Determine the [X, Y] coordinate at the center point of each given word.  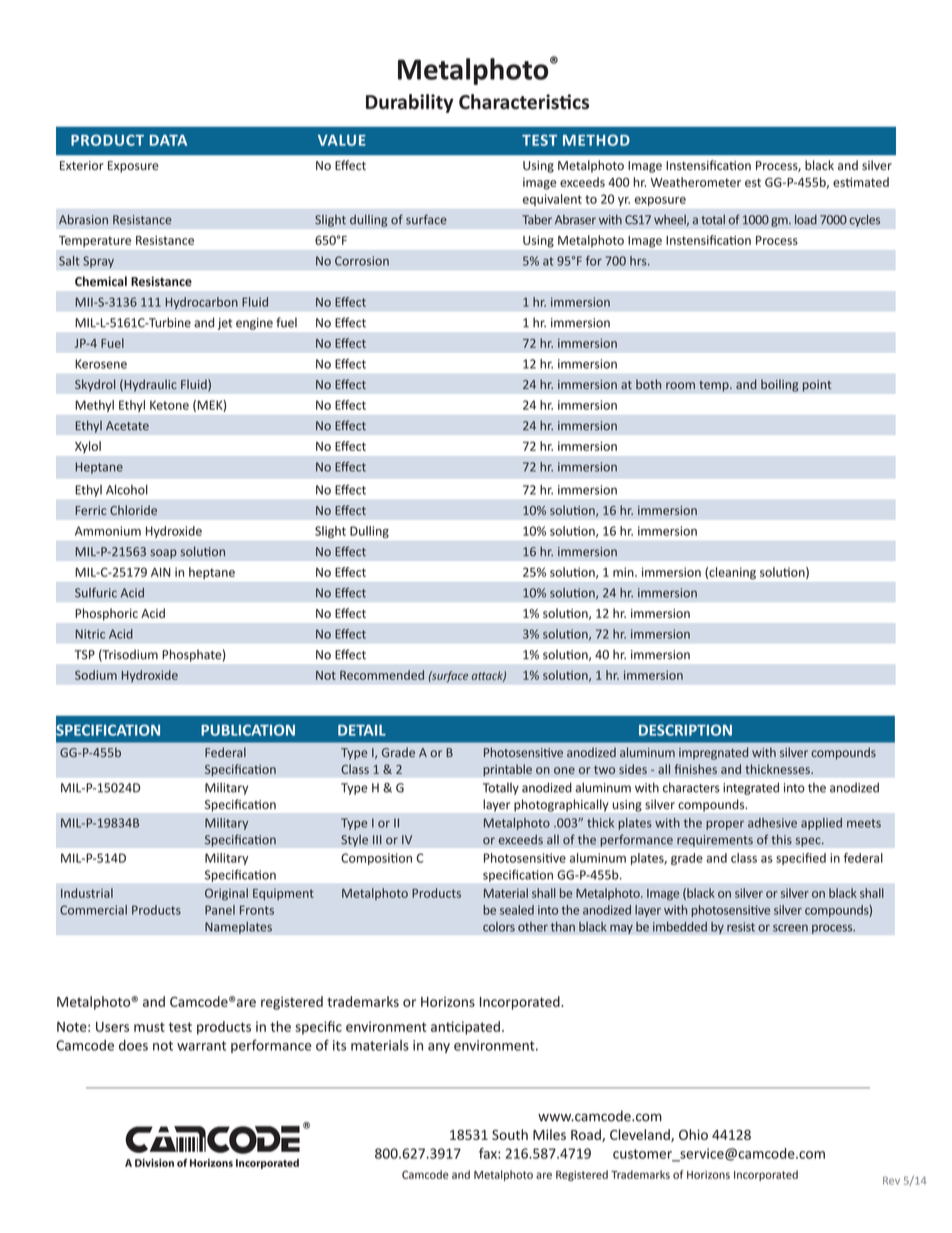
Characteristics [524, 102]
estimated [861, 182]
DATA [168, 140]
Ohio [693, 1134]
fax [489, 1153]
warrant [201, 1046]
